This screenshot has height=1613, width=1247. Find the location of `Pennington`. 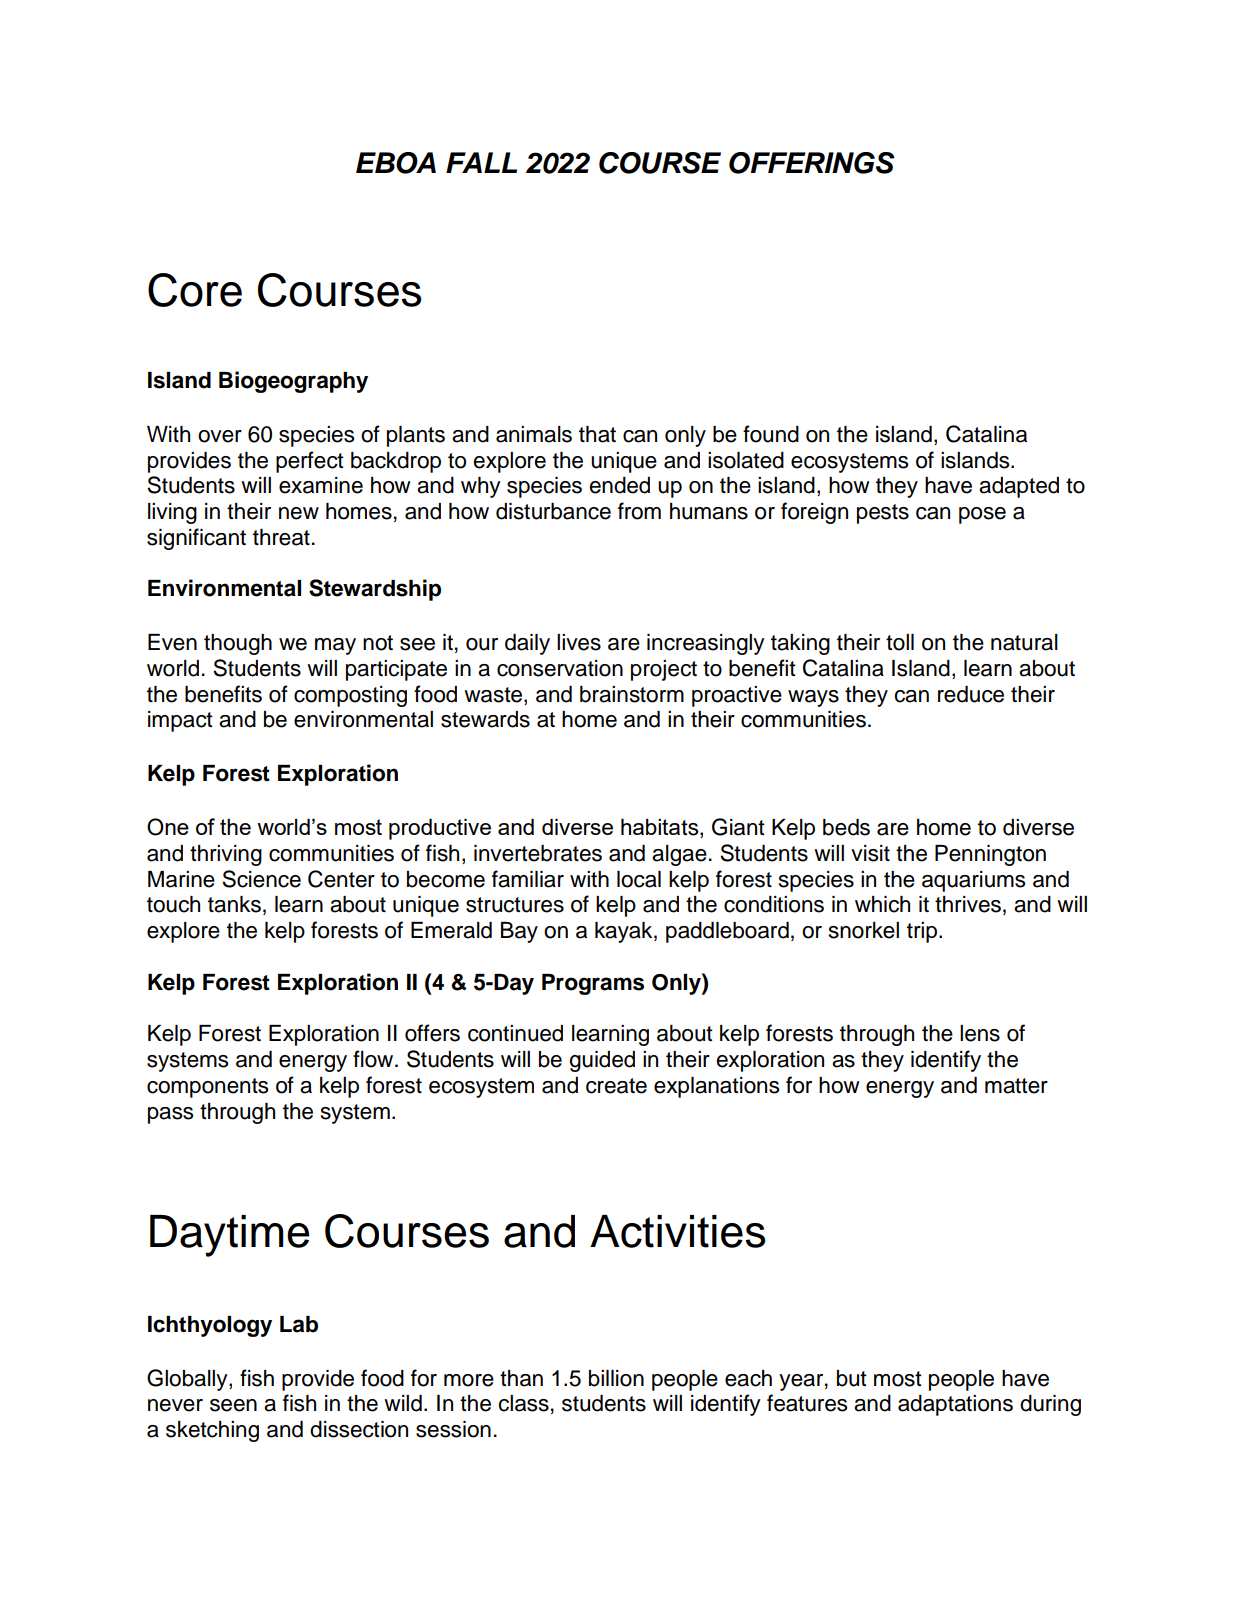

Pennington is located at coordinates (990, 855).
